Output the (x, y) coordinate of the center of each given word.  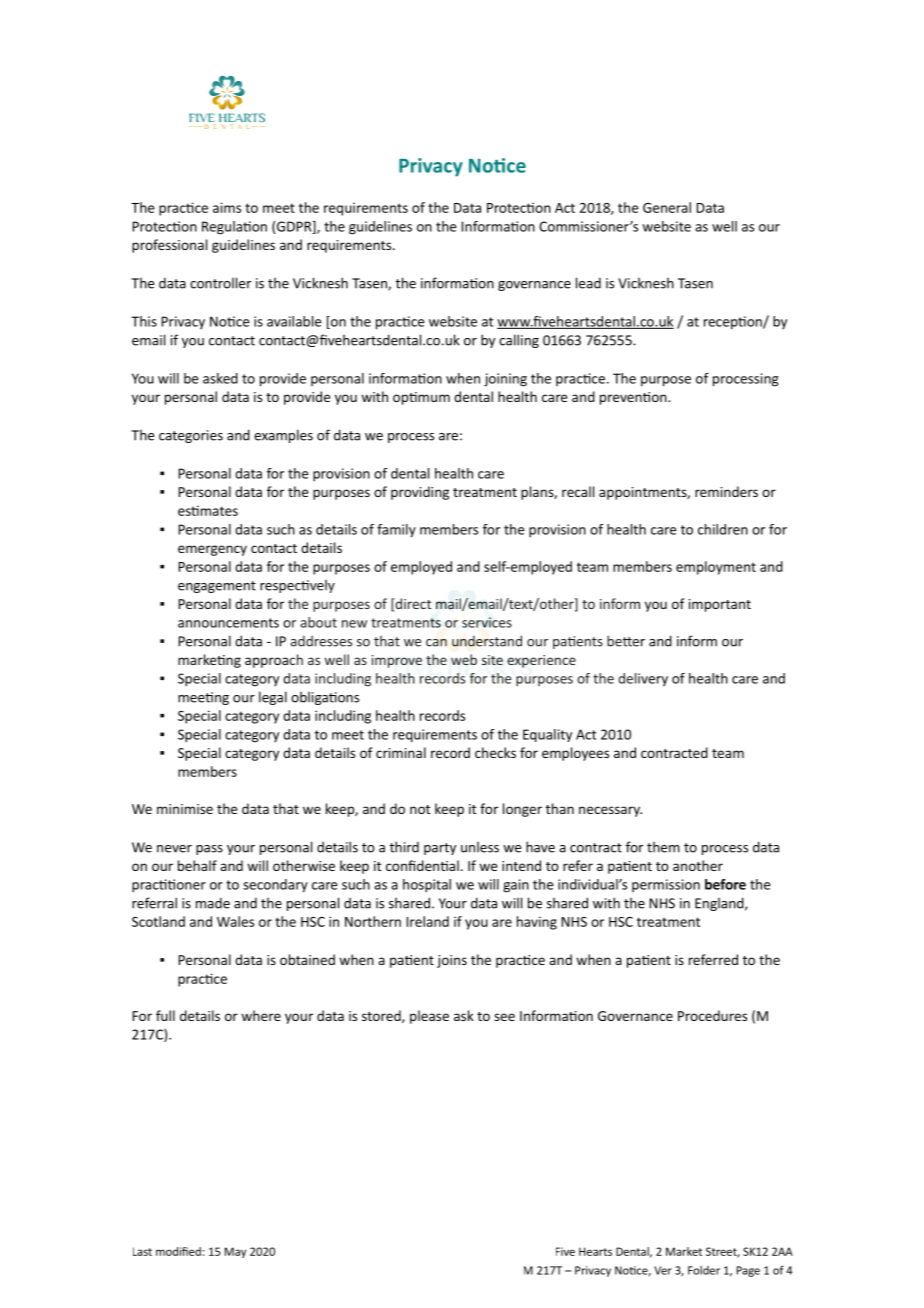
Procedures (712, 1015)
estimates (208, 510)
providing (420, 493)
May (235, 1252)
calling (519, 341)
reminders (726, 491)
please (429, 1017)
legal (273, 698)
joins (452, 961)
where (261, 1015)
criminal (401, 752)
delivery (643, 679)
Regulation (234, 228)
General (667, 207)
